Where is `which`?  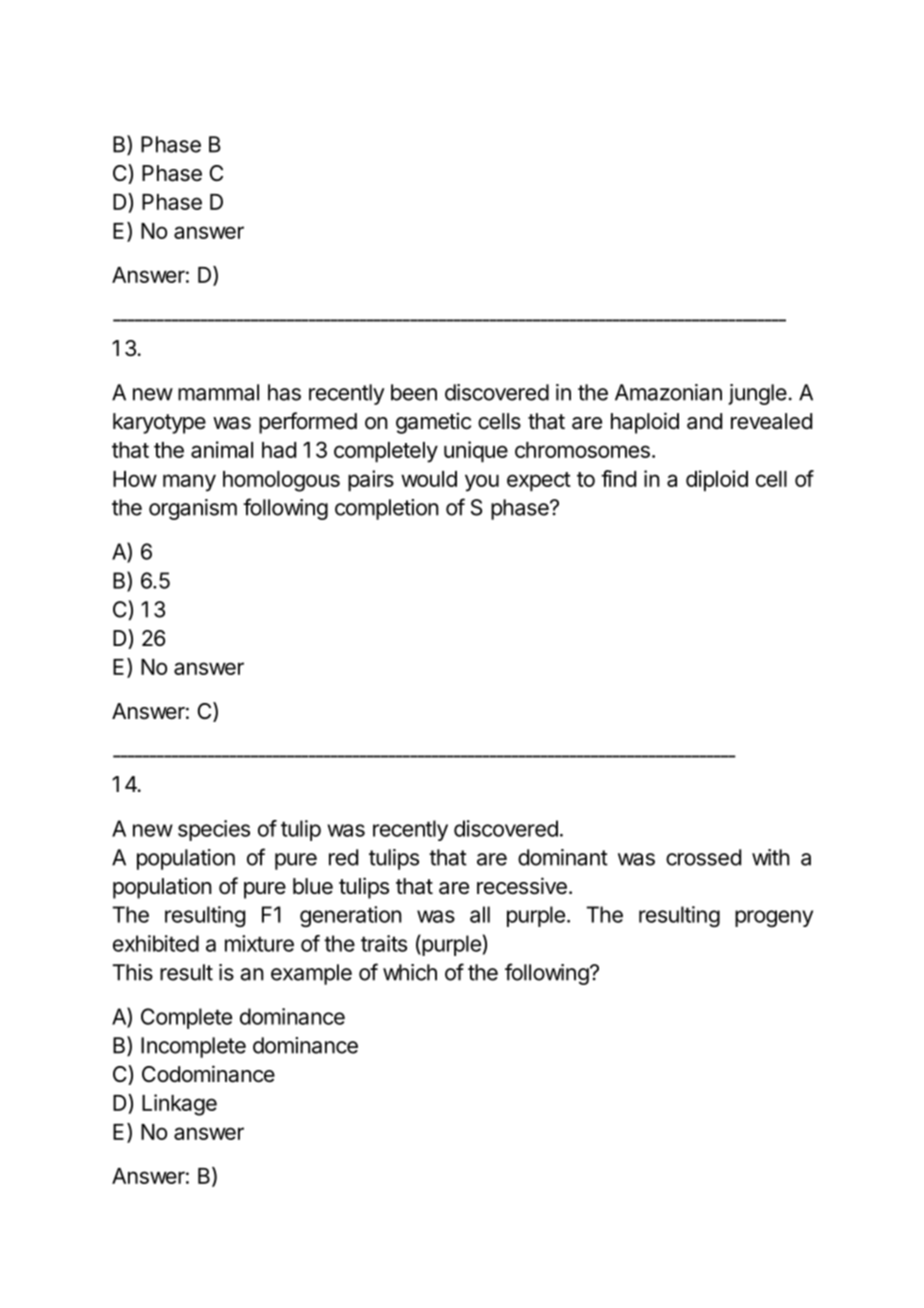 which is located at coordinates (410, 972).
